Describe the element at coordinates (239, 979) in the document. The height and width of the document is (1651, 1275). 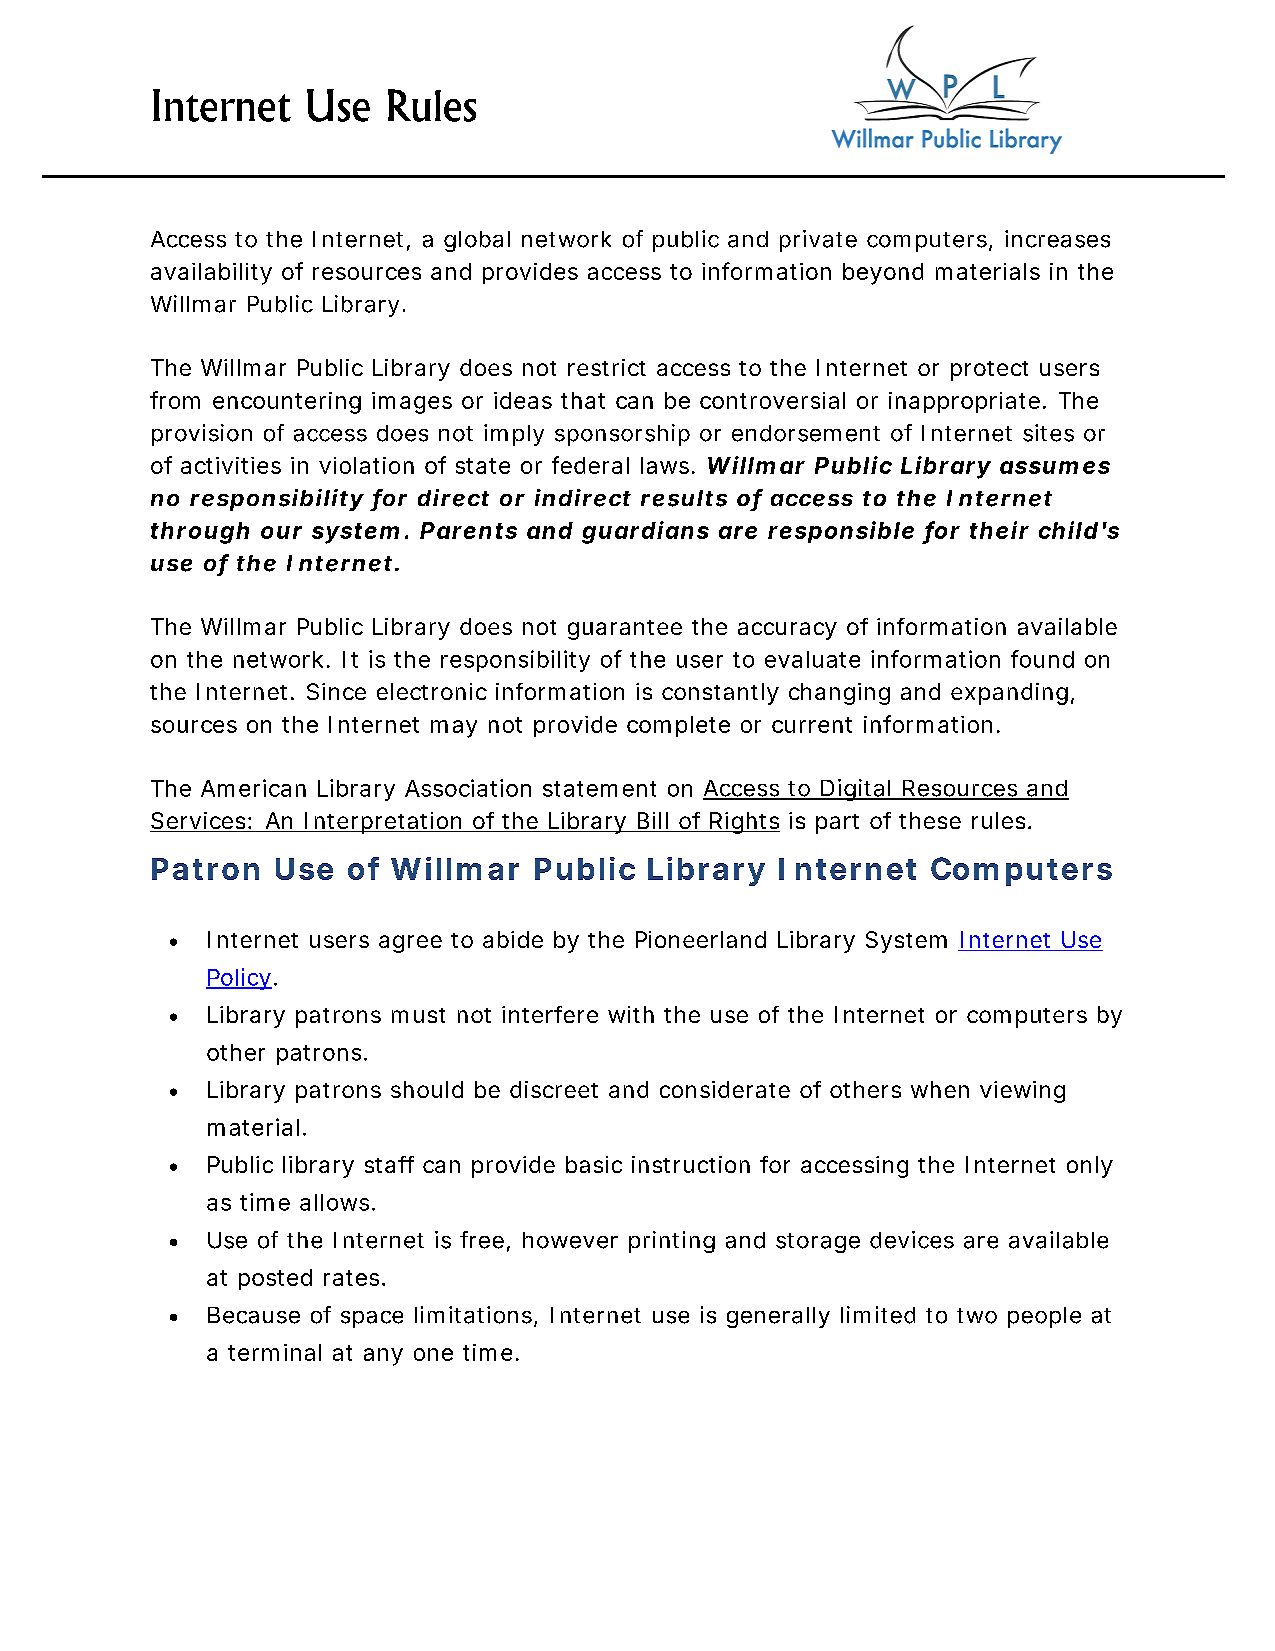
I see `Policy` at that location.
